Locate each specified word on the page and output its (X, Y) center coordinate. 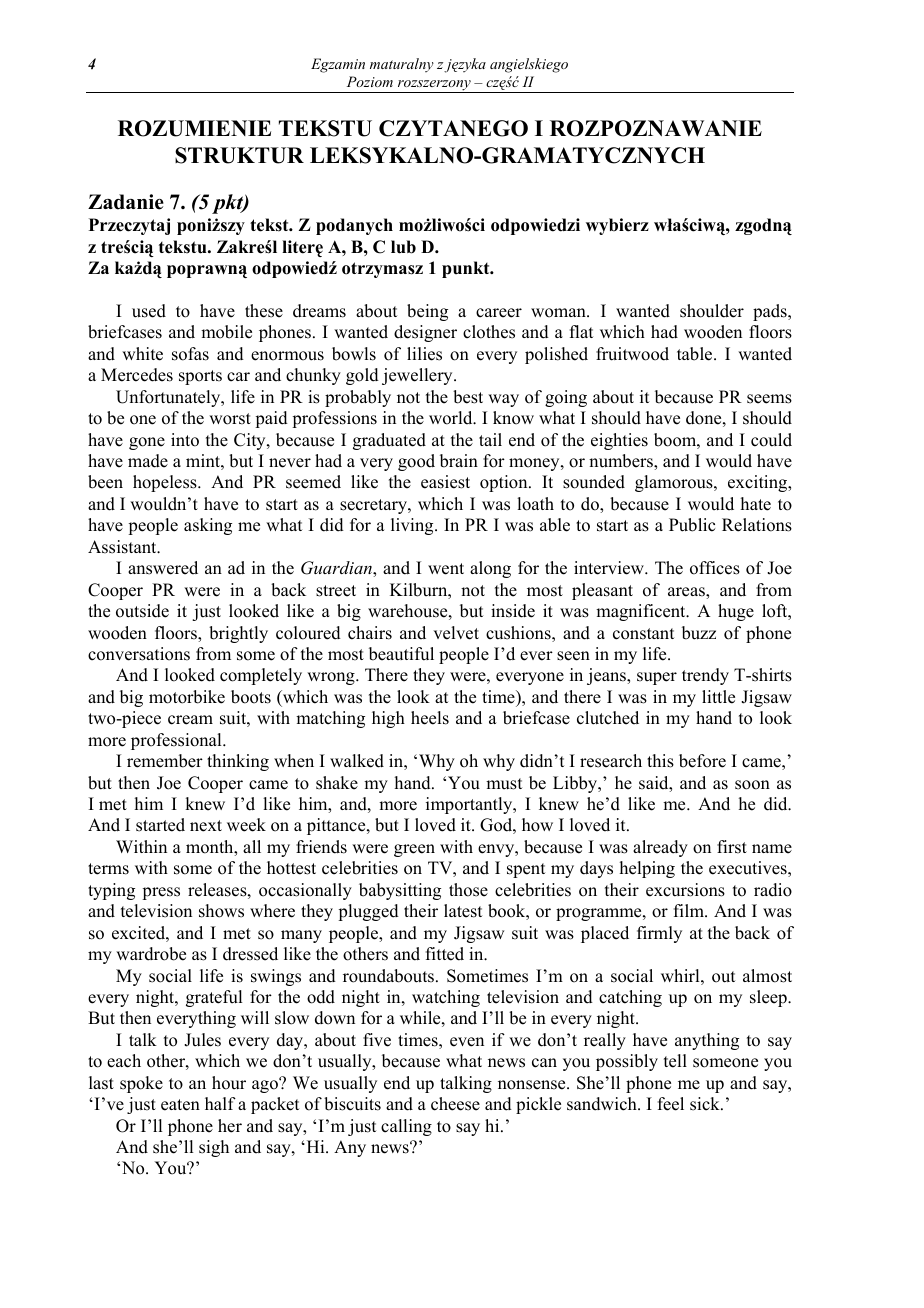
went (446, 569)
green (414, 850)
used (149, 311)
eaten (180, 1105)
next (206, 826)
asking (208, 526)
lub (403, 247)
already (660, 848)
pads (771, 312)
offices (715, 568)
